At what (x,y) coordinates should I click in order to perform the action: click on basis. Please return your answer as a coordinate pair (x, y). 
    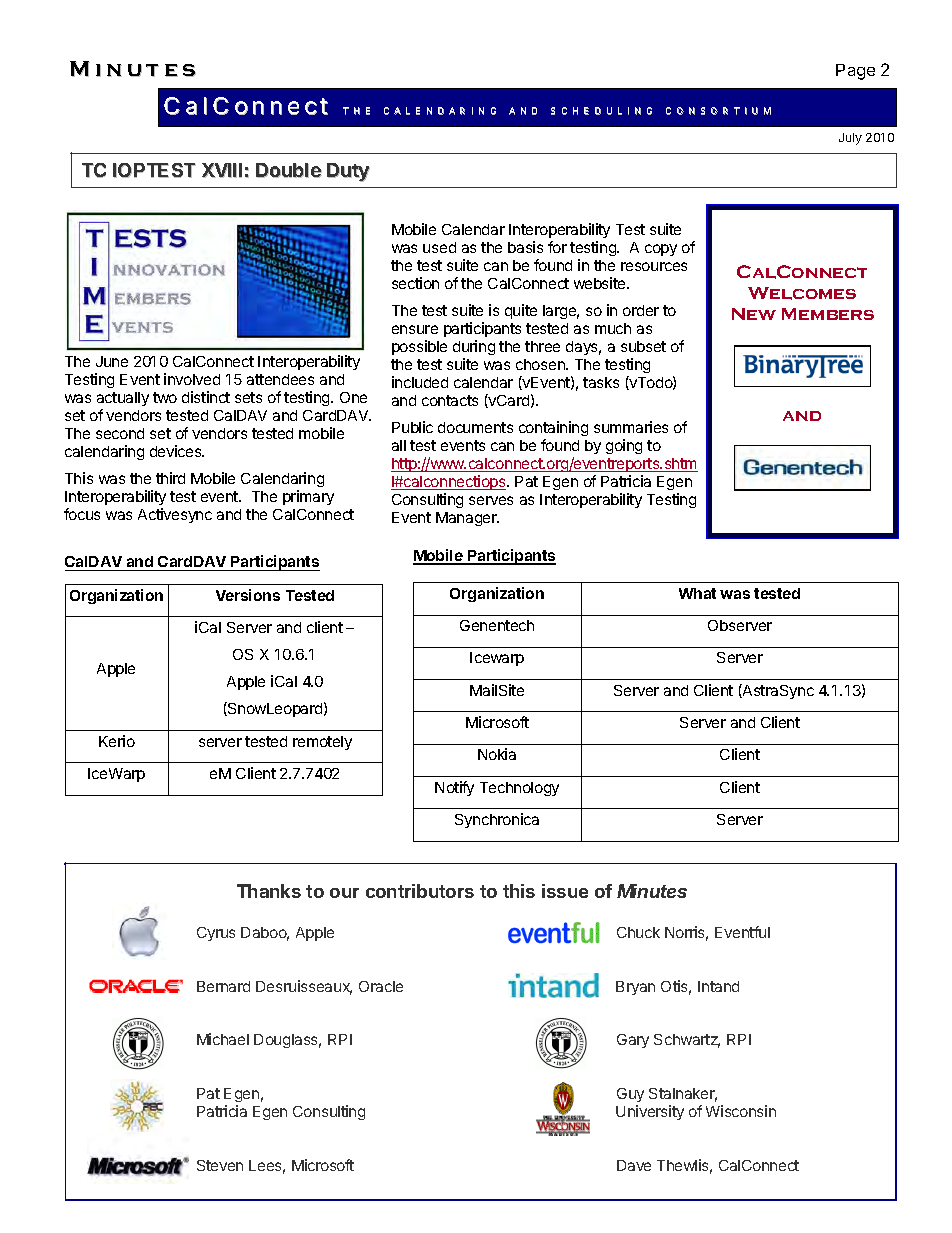
    Looking at the image, I should click on (525, 247).
